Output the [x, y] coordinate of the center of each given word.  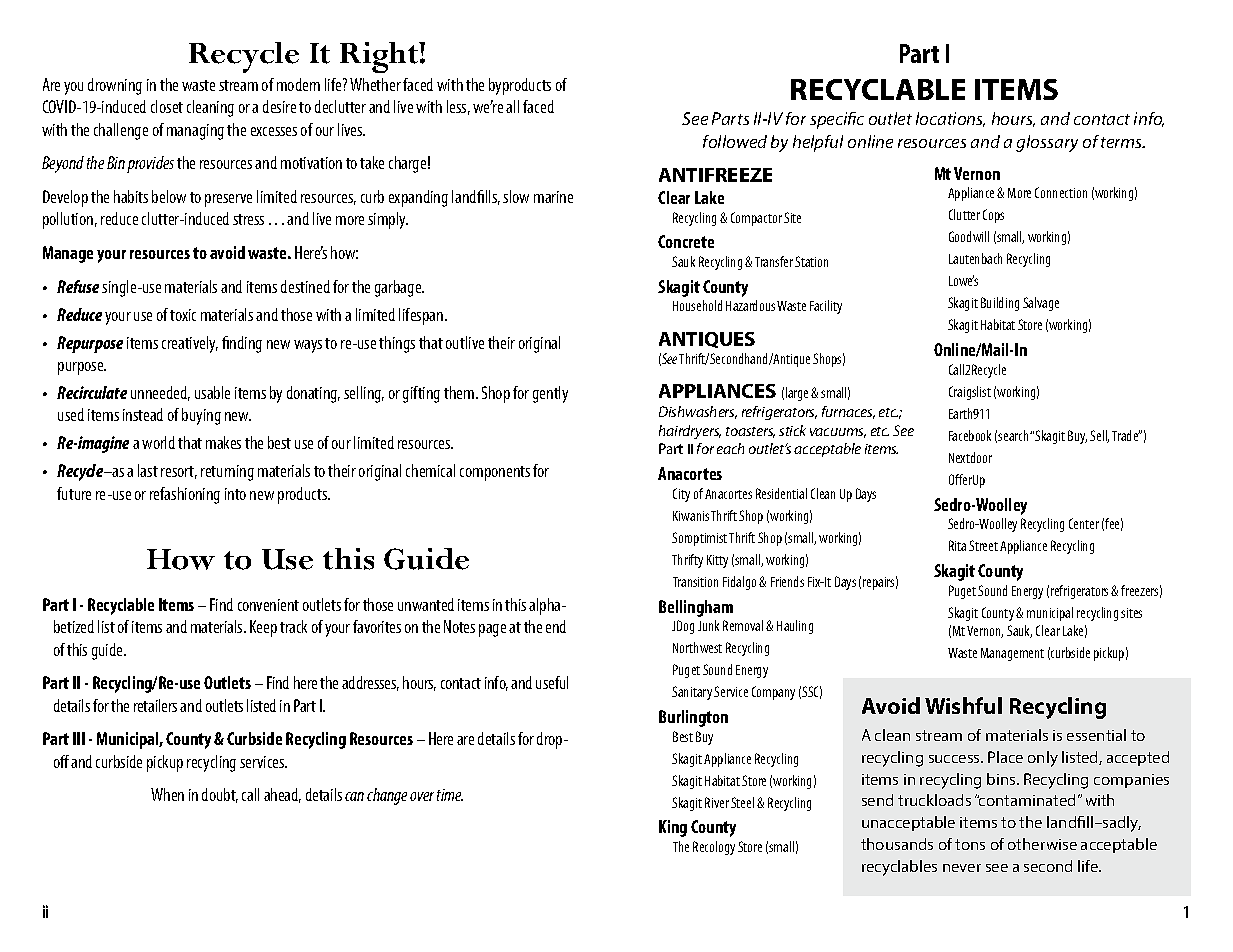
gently [550, 394]
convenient [268, 605]
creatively [190, 344]
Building [1000, 304]
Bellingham [696, 608]
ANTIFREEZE [715, 175]
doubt [220, 795]
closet [167, 106]
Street [983, 545]
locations [950, 119]
